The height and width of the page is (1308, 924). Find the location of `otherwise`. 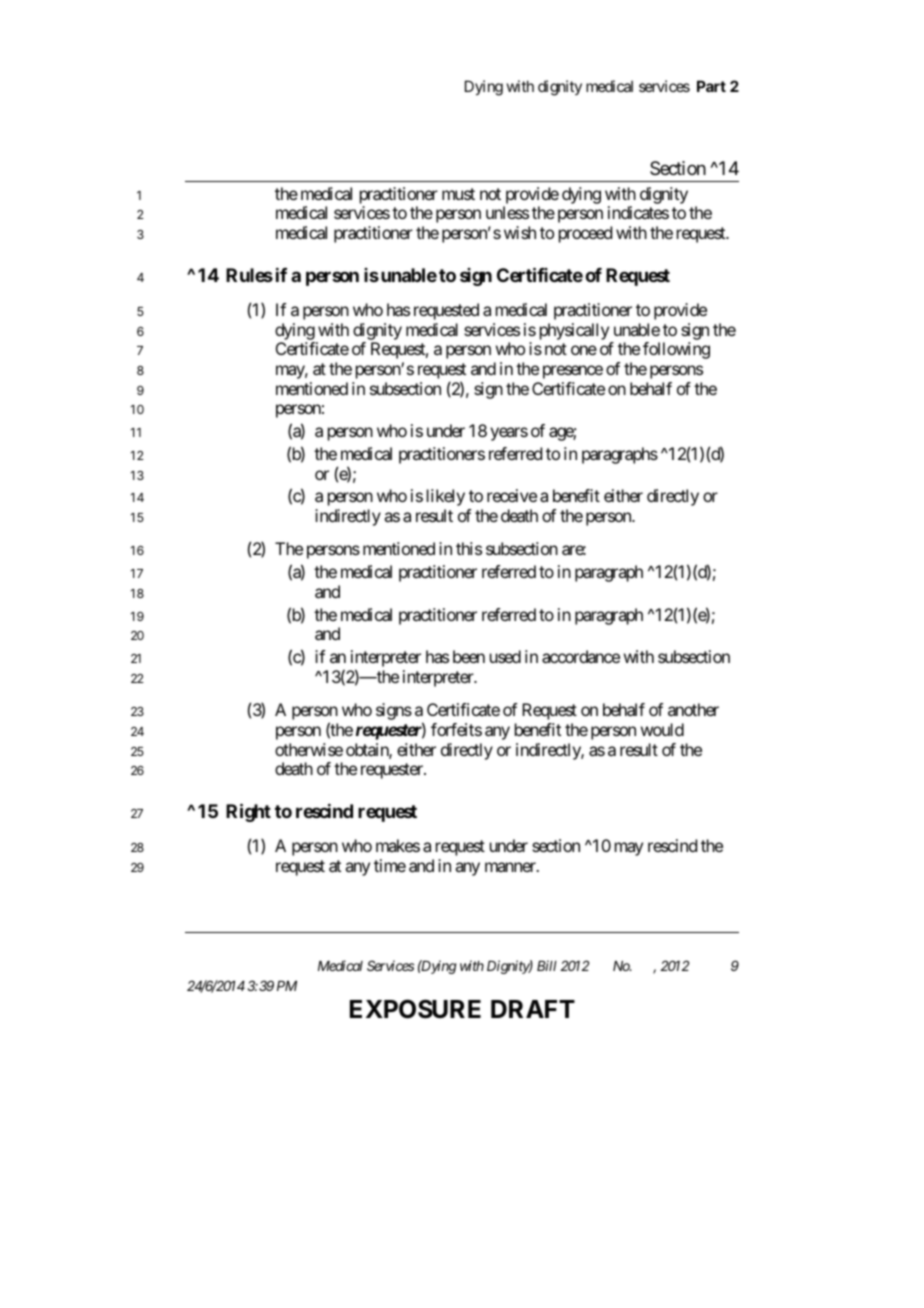

otherwise is located at coordinates (309, 749).
